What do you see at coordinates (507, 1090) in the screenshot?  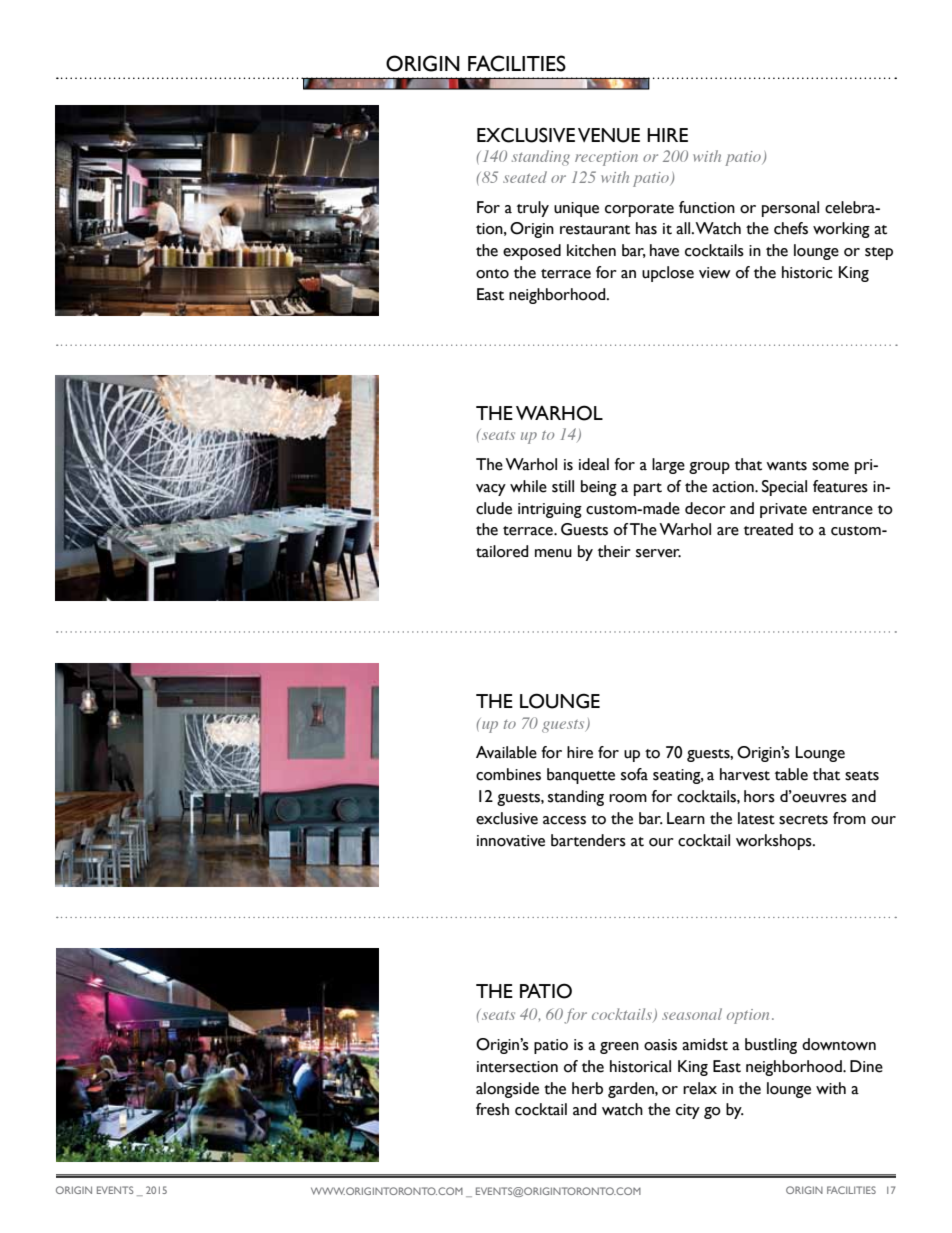 I see `alongside` at bounding box center [507, 1090].
